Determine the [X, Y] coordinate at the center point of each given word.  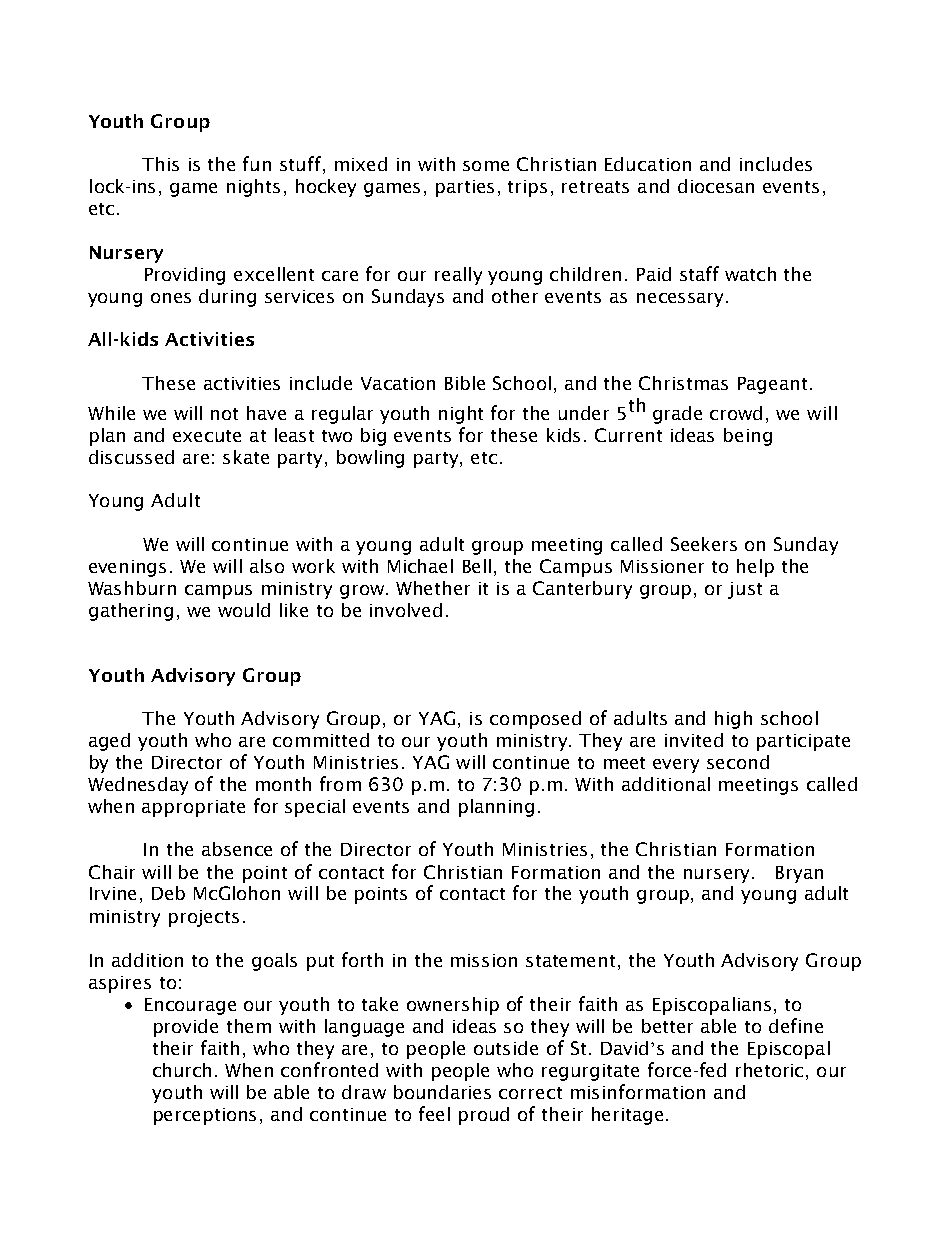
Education [648, 164]
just [745, 590]
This [160, 164]
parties [465, 188]
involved [406, 610]
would [244, 610]
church [182, 1070]
